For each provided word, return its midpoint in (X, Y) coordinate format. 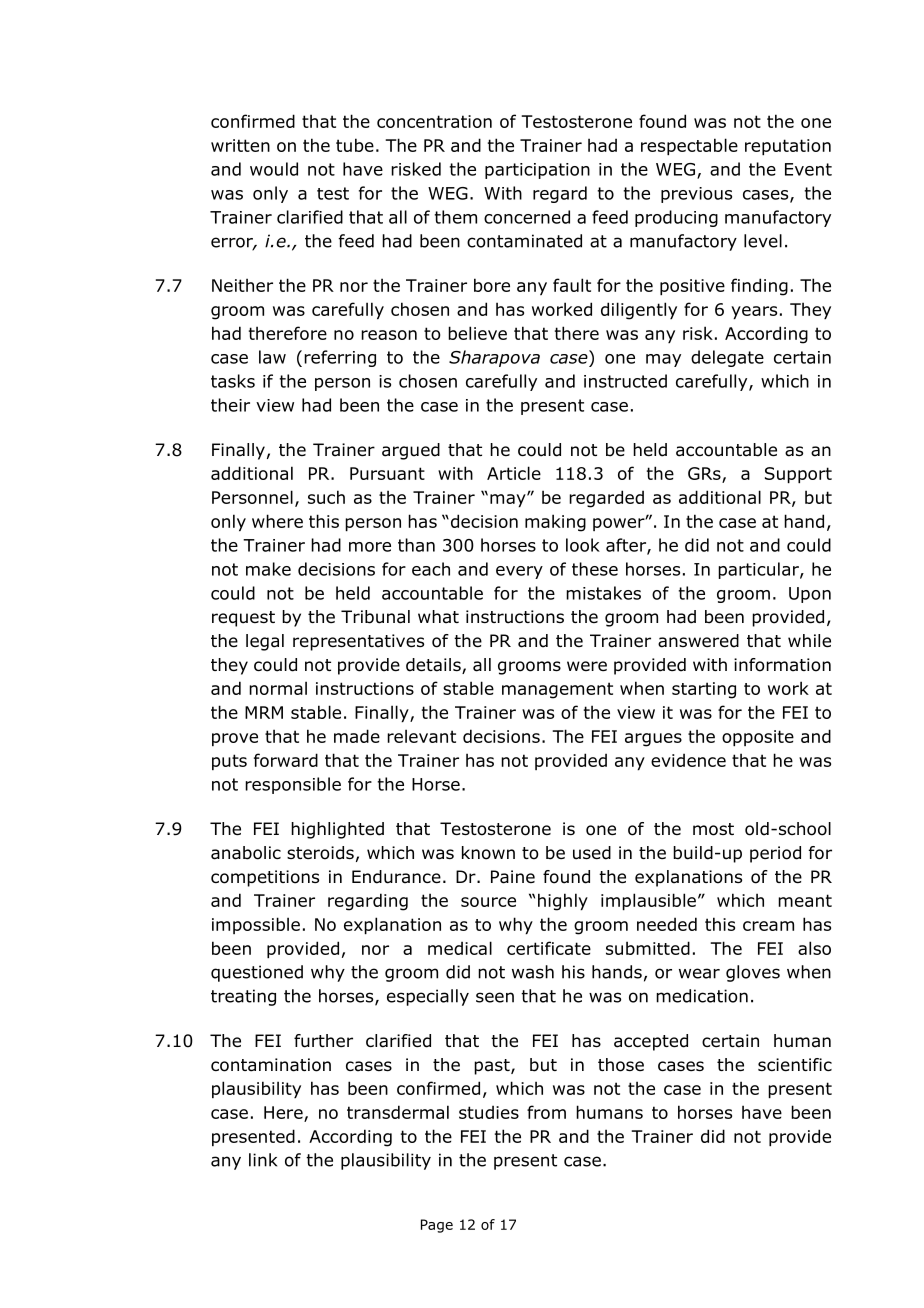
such (326, 497)
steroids (320, 853)
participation (537, 171)
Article (514, 473)
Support (798, 475)
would (274, 169)
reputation (788, 147)
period (775, 854)
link (263, 1160)
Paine (513, 877)
